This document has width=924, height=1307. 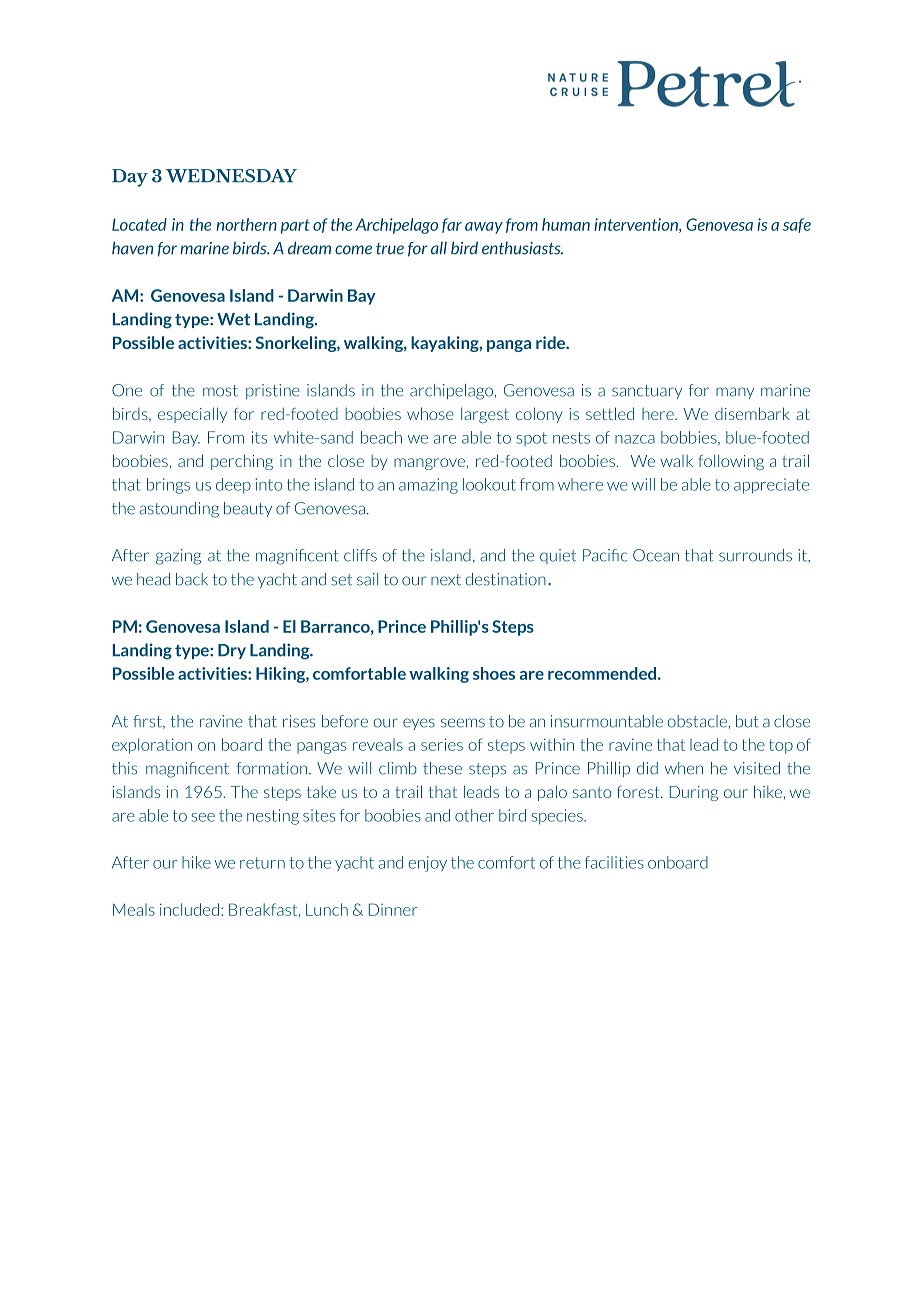 What do you see at coordinates (797, 225) in the document?
I see `safe` at bounding box center [797, 225].
